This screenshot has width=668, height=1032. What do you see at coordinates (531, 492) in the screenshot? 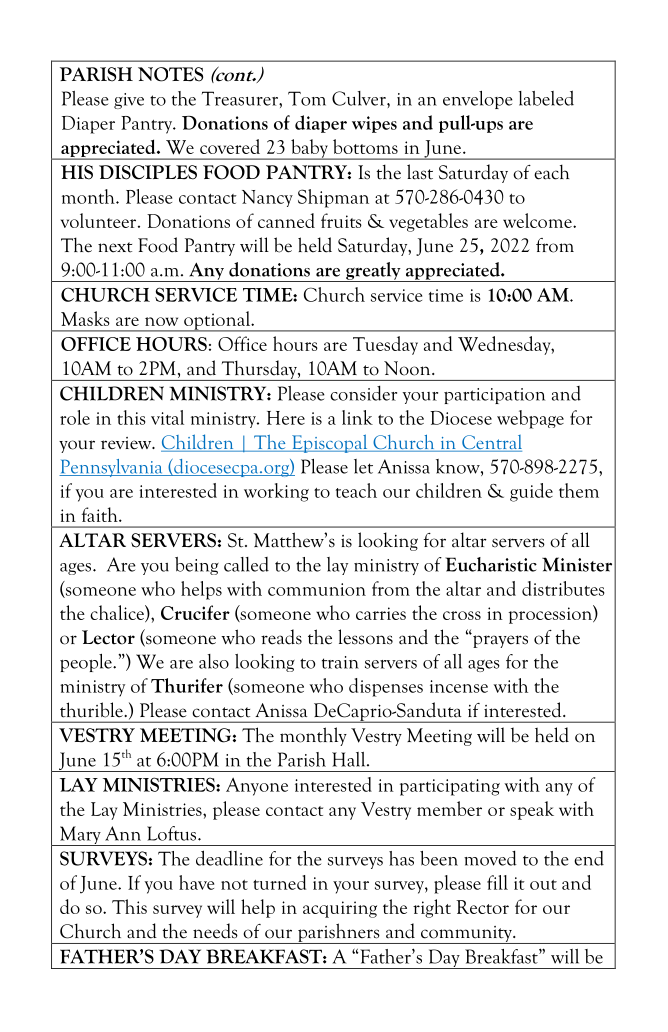
I see `guide` at bounding box center [531, 492].
